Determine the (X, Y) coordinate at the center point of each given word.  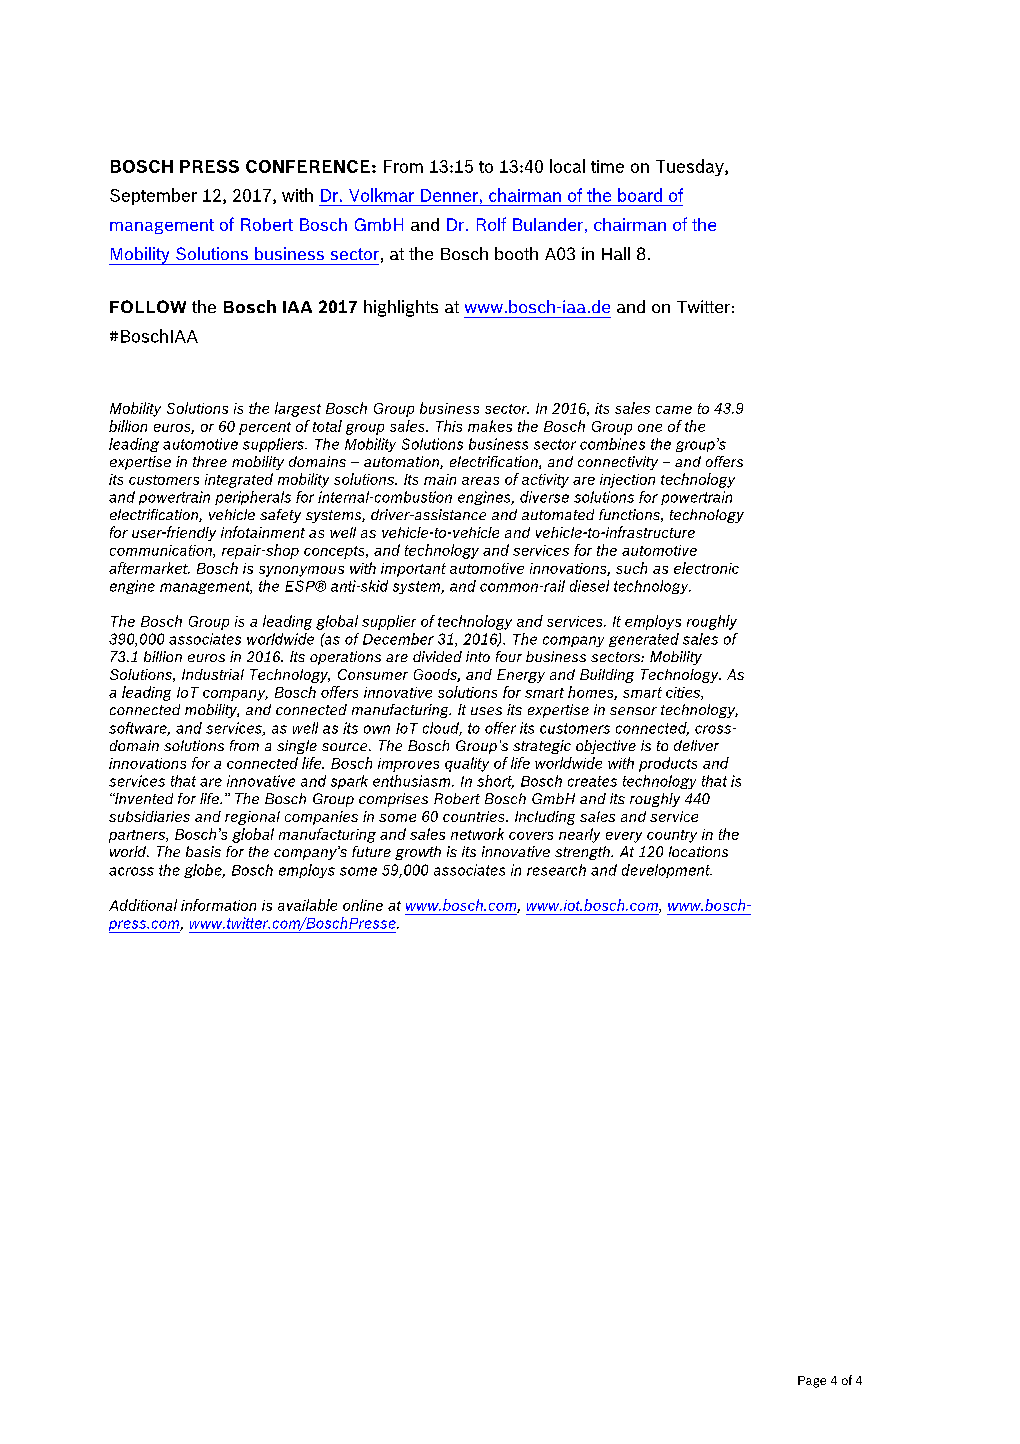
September (153, 196)
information (218, 905)
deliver (696, 745)
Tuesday (691, 167)
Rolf (491, 224)
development (667, 871)
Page (812, 1382)
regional (252, 818)
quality (467, 764)
